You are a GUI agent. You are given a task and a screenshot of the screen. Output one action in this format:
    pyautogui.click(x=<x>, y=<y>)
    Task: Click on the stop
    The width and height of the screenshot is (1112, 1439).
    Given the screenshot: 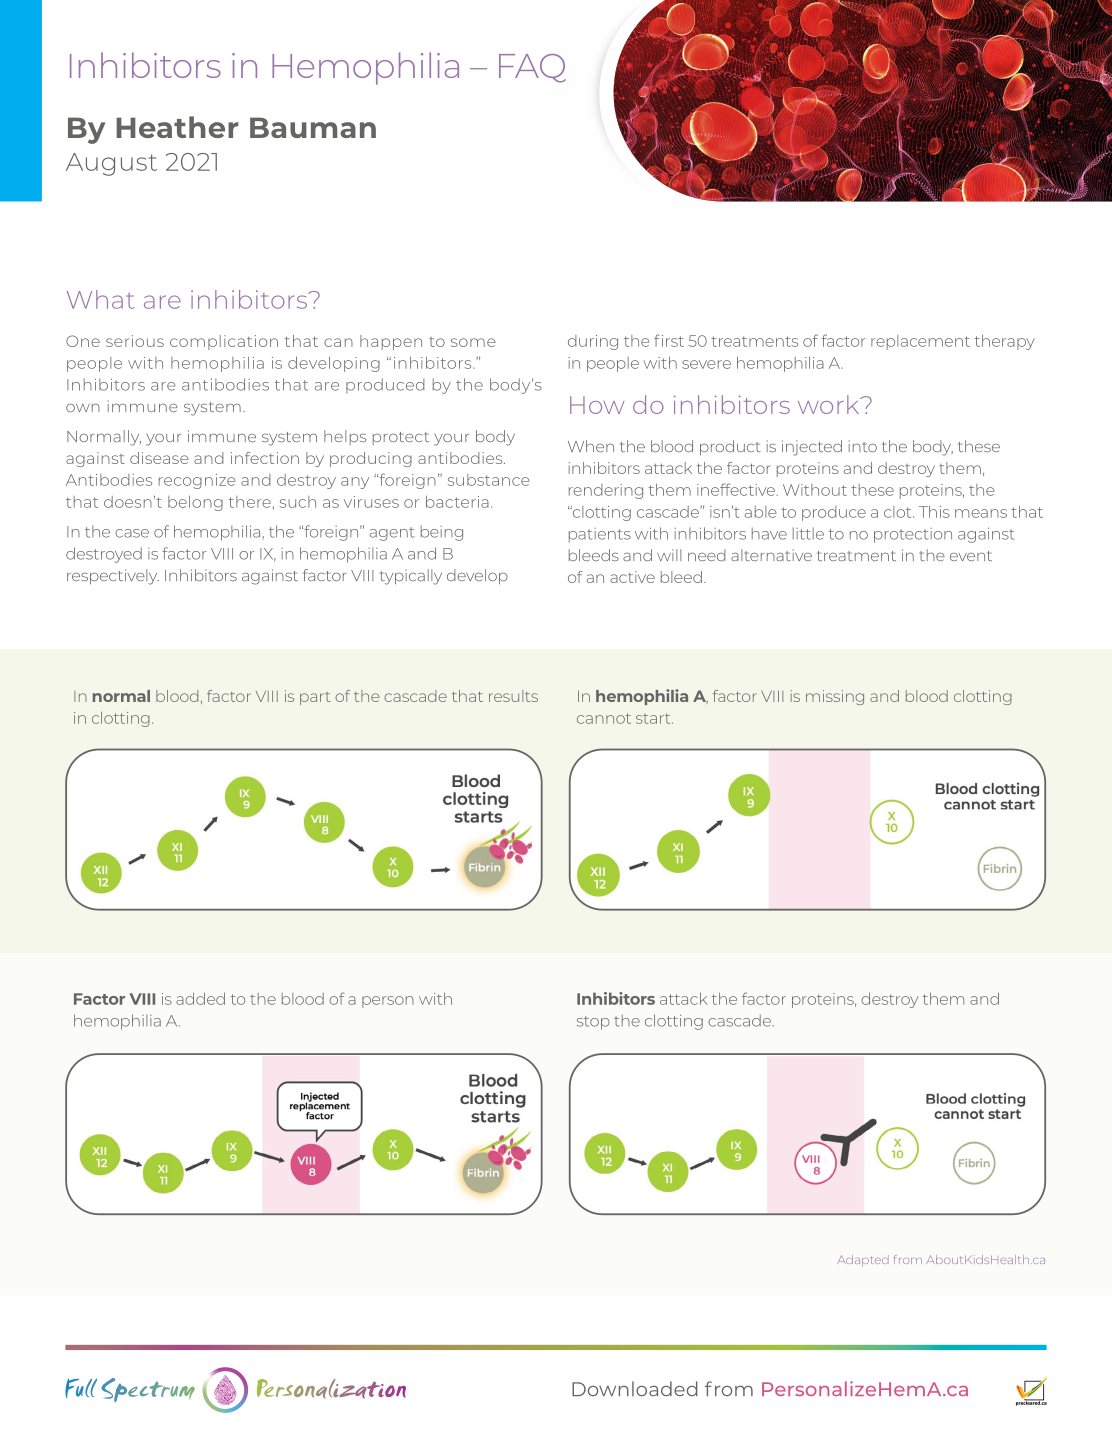 What is the action you would take?
    pyautogui.click(x=593, y=1023)
